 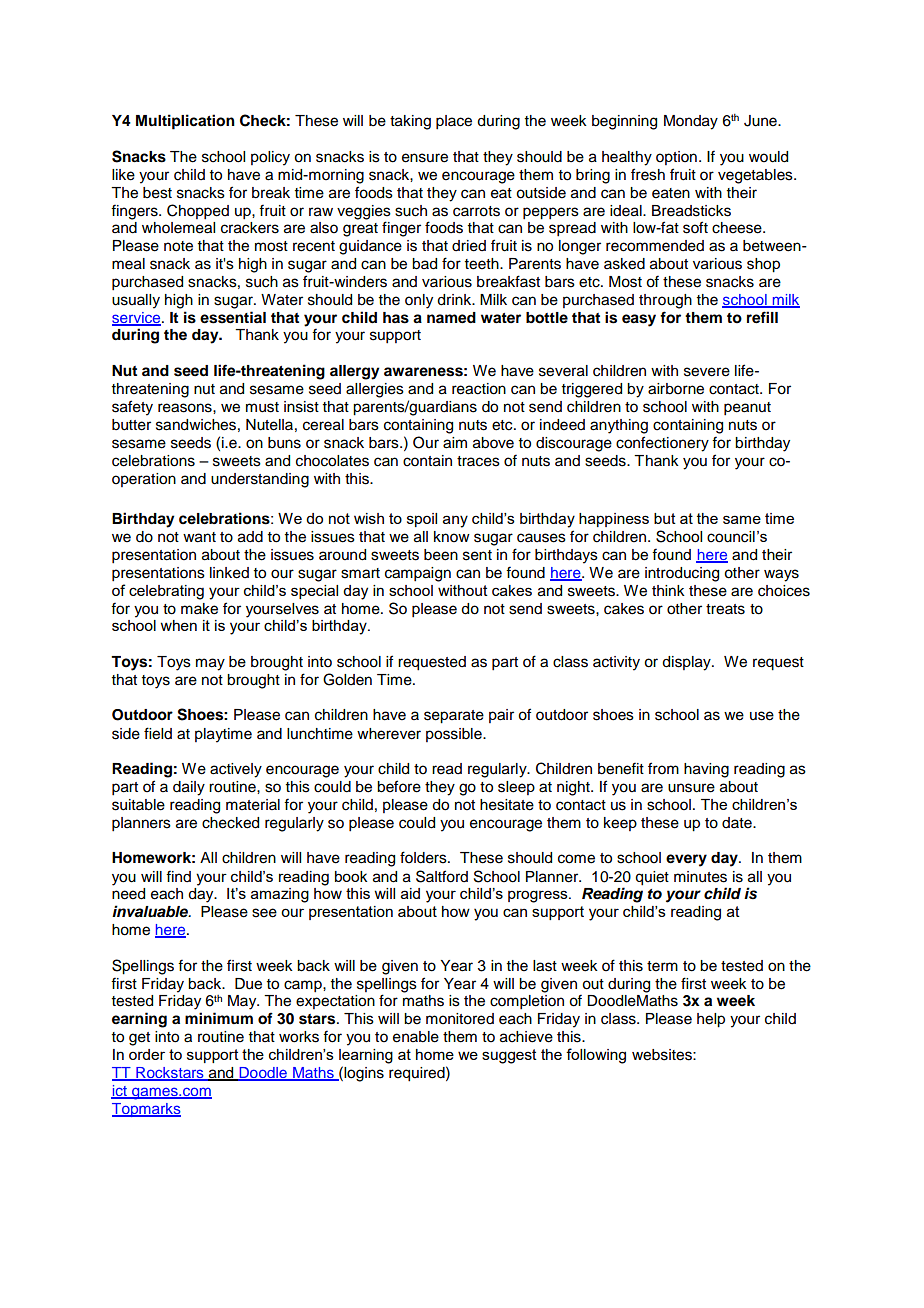 I want to click on know, so click(x=452, y=537).
